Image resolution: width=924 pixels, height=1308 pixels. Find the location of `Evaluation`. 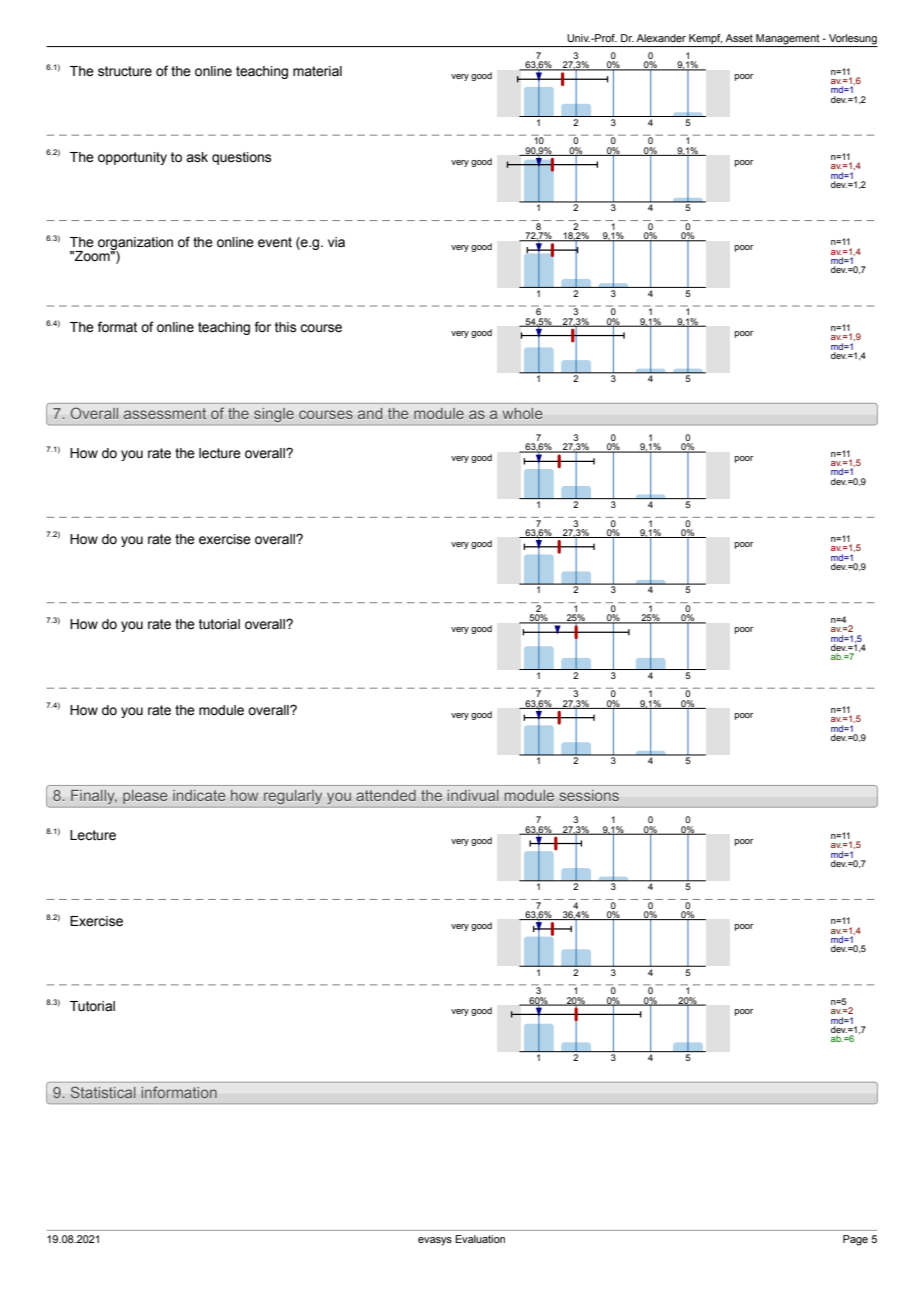

Evaluation is located at coordinates (480, 1239).
